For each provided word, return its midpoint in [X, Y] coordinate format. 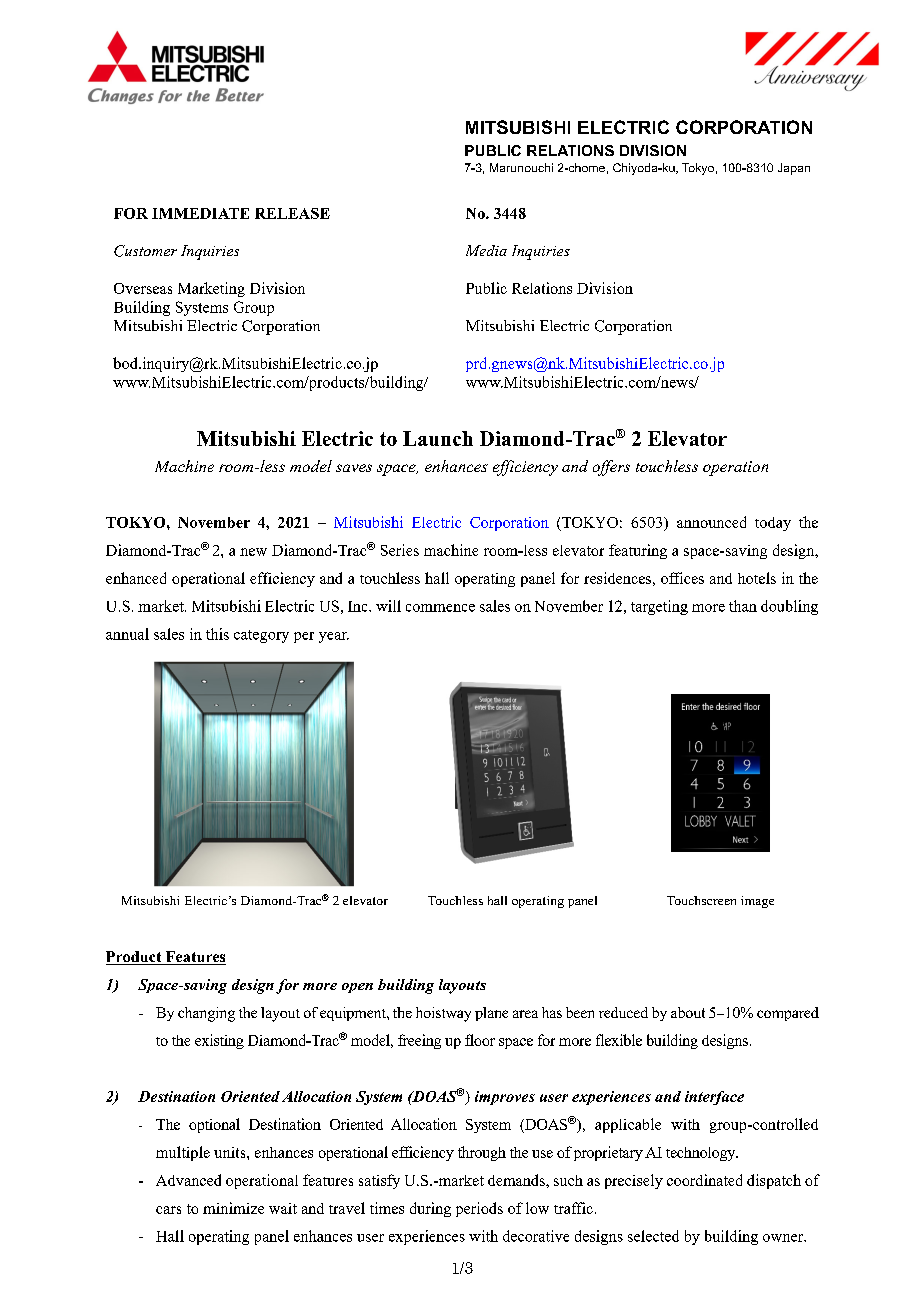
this [217, 634]
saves [354, 468]
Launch [438, 438]
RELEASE [292, 213]
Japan [794, 169]
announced [711, 522]
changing [206, 1014]
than [743, 606]
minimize [233, 1208]
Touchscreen [701, 900]
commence [440, 608]
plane [491, 1014]
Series [400, 550]
